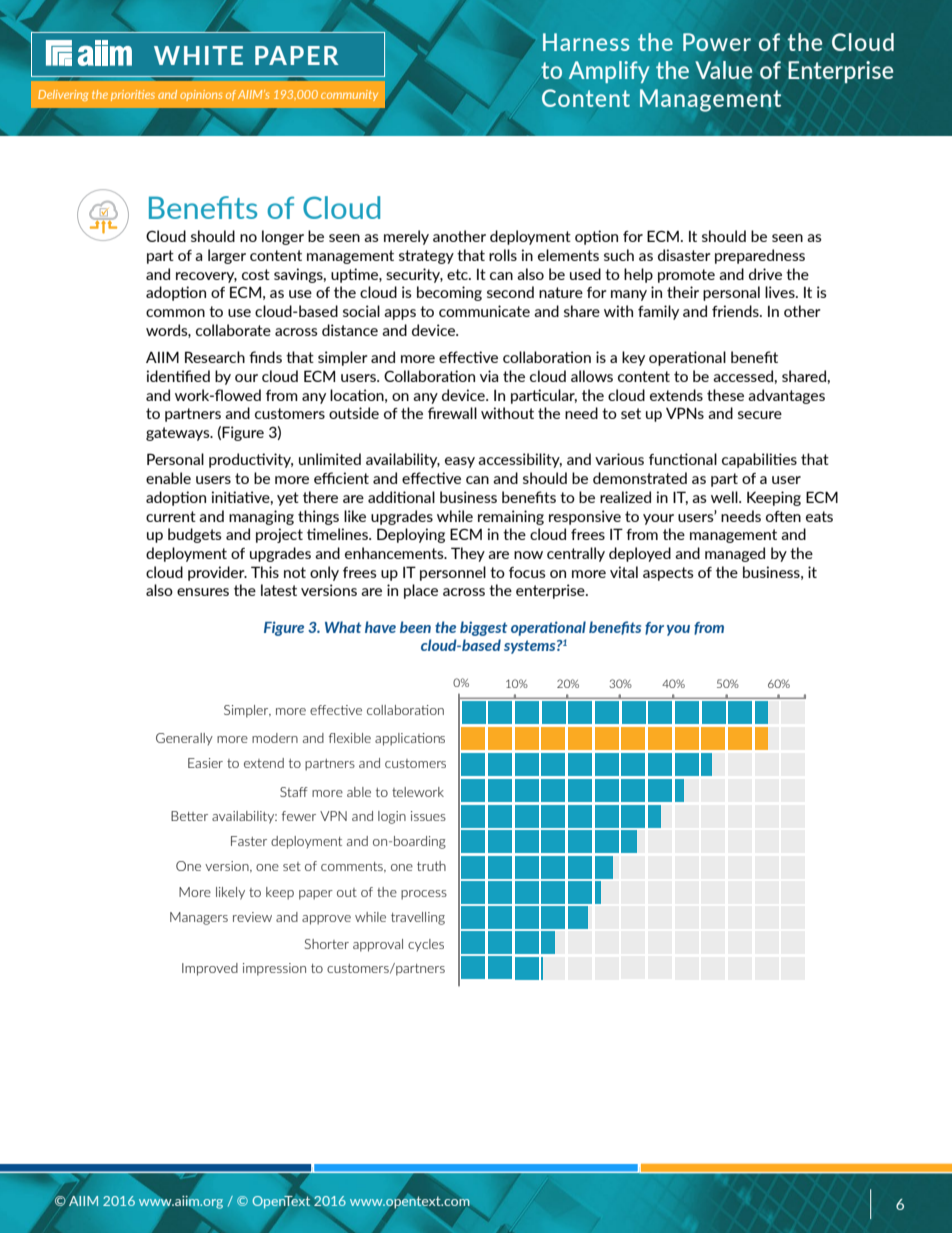  I want to click on aspects, so click(668, 574).
